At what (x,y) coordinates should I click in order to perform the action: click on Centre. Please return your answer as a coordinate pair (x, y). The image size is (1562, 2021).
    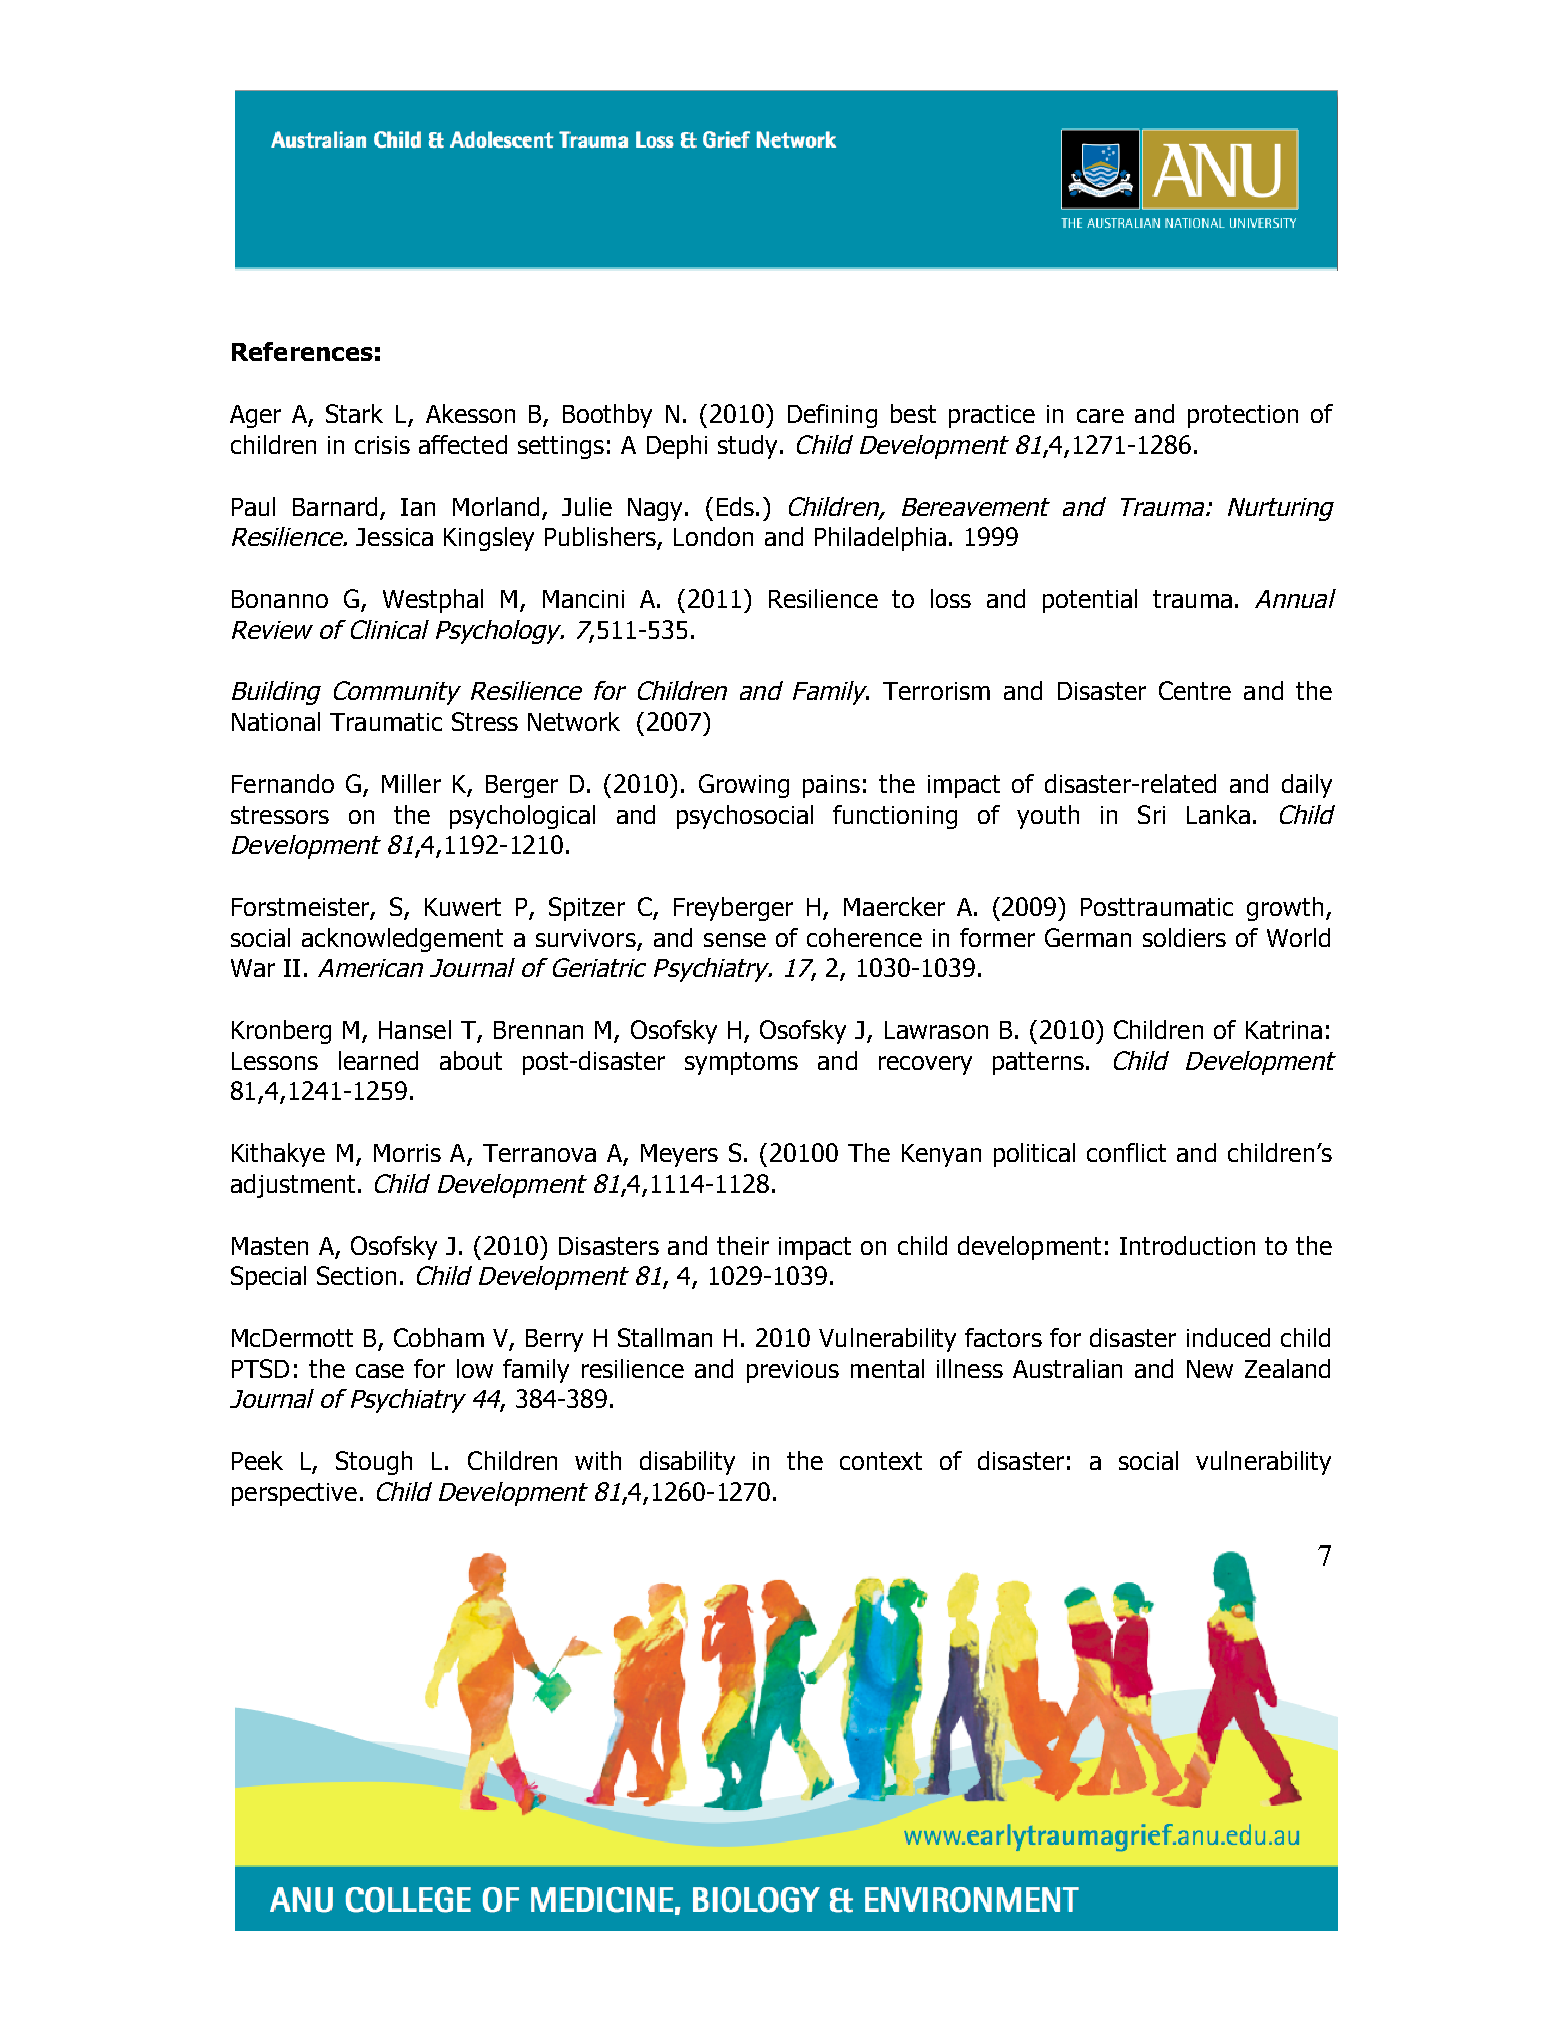
    Looking at the image, I should click on (1195, 690).
